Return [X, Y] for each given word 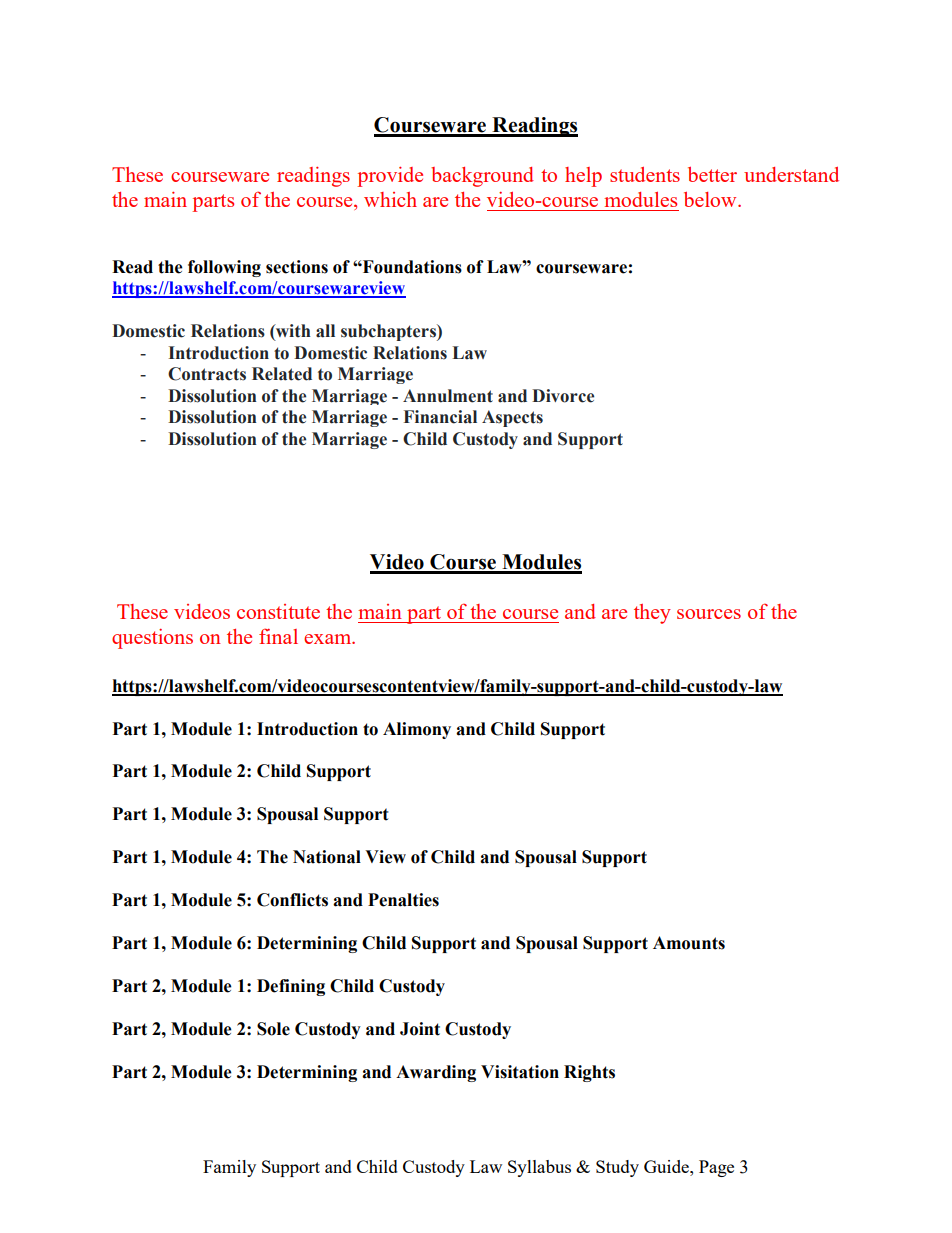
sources [709, 614]
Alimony [417, 730]
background [482, 177]
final [278, 636]
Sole [273, 1029]
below [711, 199]
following [224, 268]
